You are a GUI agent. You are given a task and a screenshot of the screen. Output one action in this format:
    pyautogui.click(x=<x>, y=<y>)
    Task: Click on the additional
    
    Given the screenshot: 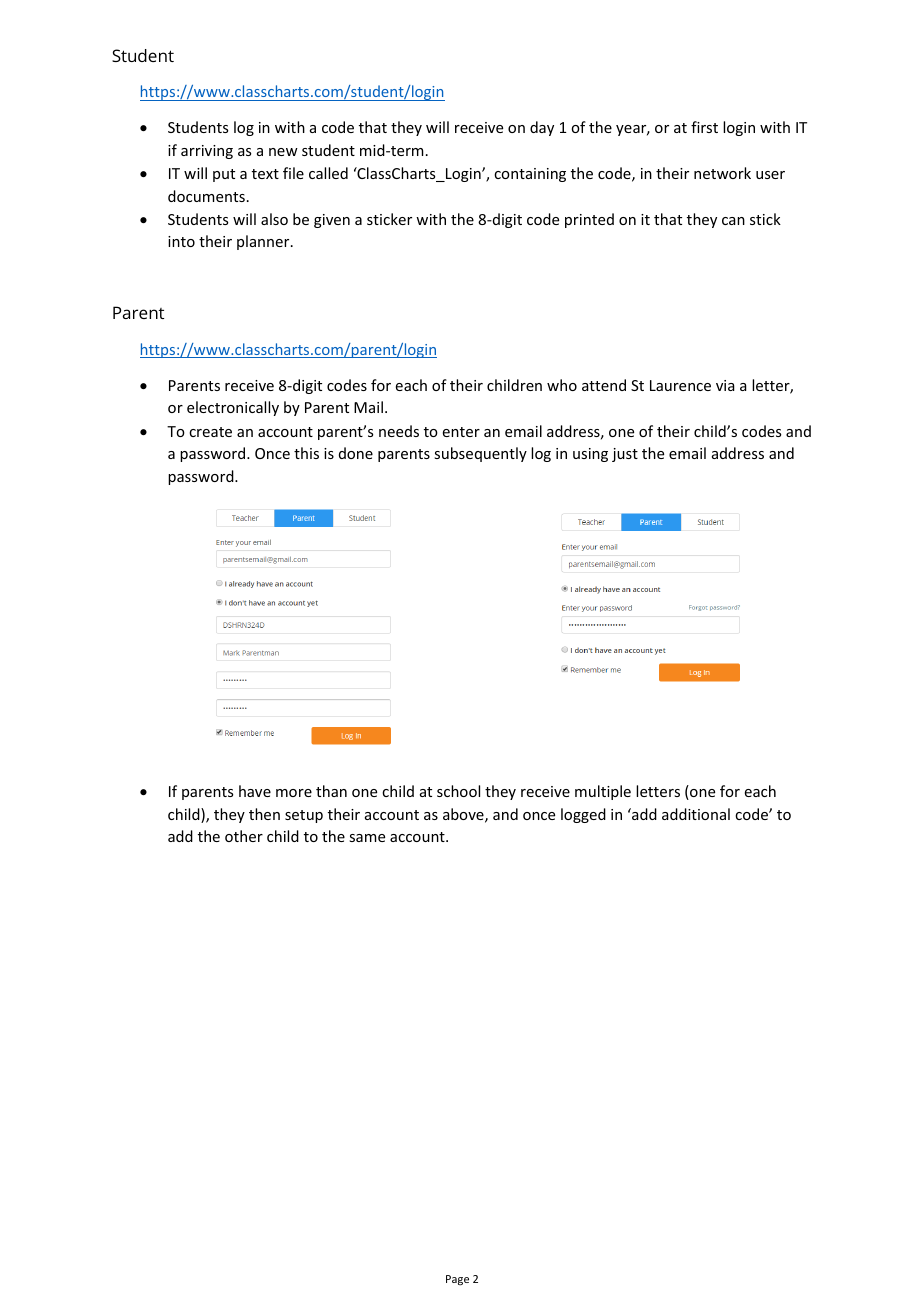 What is the action you would take?
    pyautogui.click(x=696, y=814)
